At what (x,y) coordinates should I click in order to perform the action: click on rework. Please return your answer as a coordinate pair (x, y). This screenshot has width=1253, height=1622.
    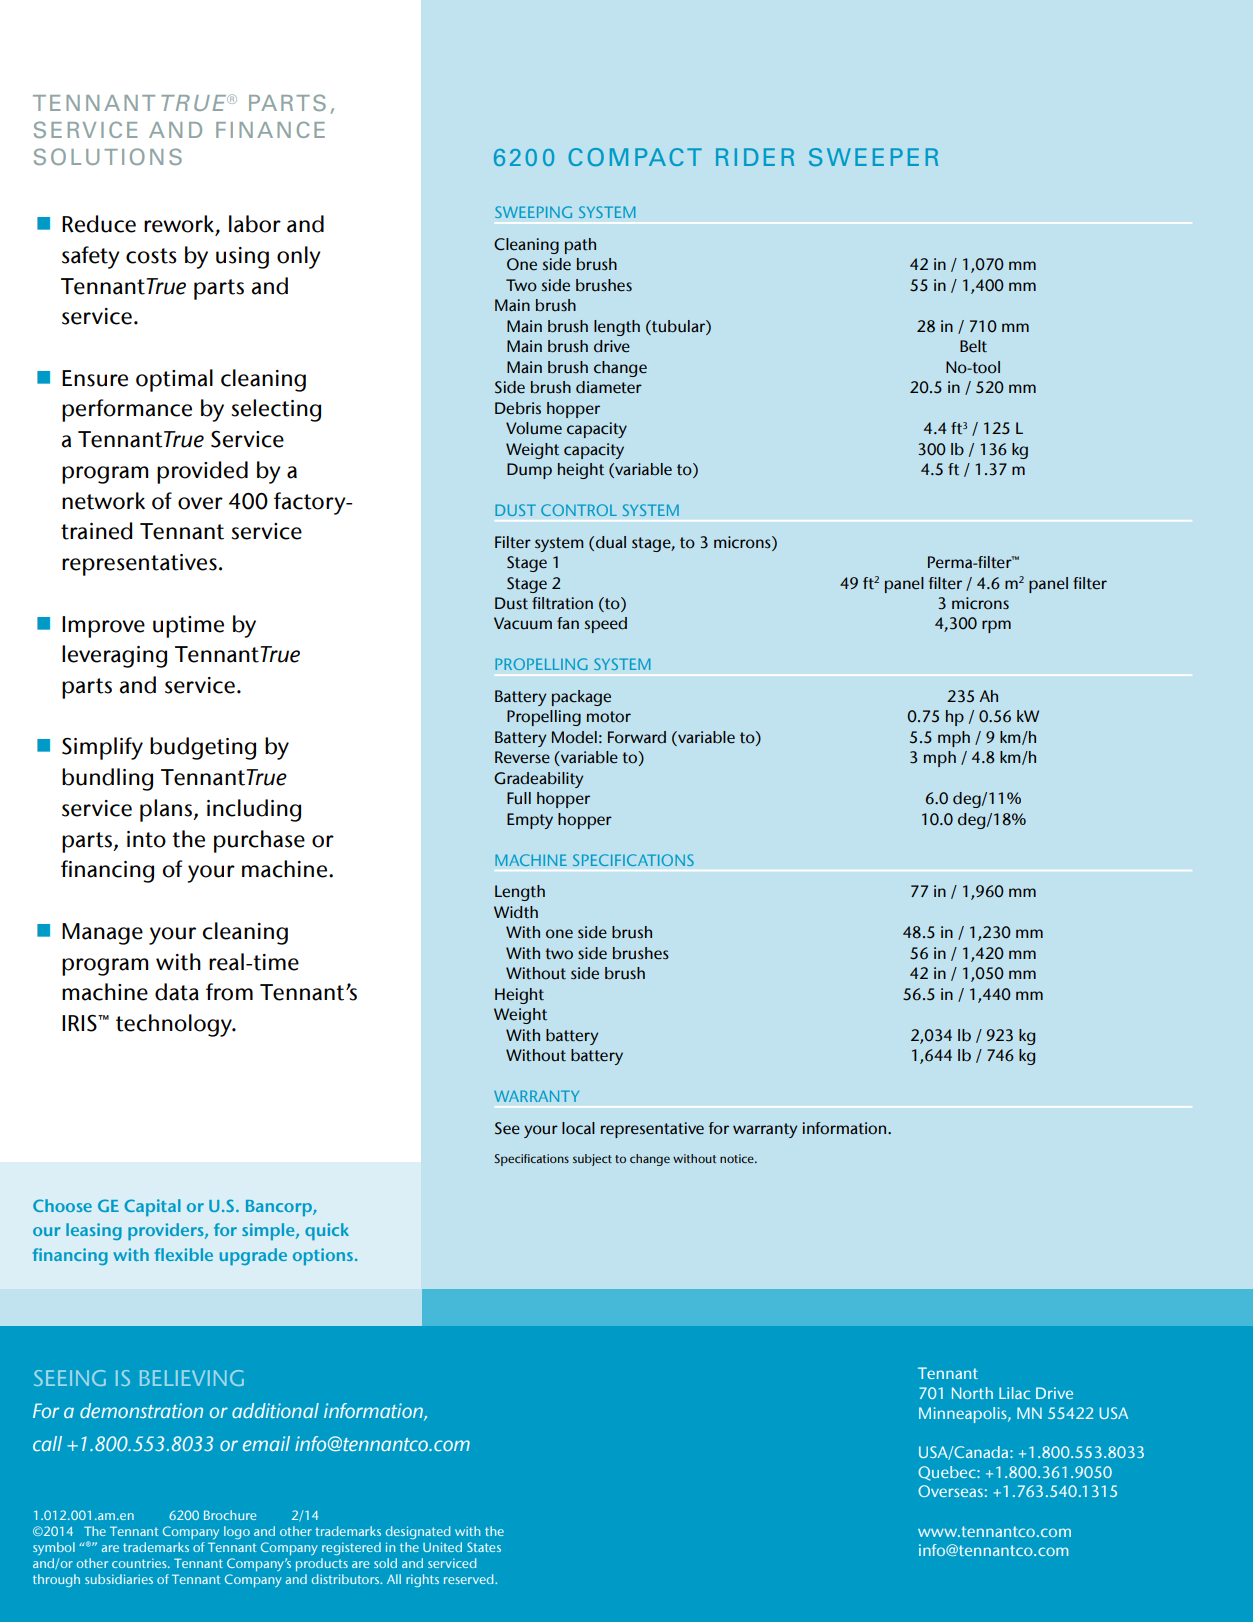
    Looking at the image, I should click on (179, 224).
